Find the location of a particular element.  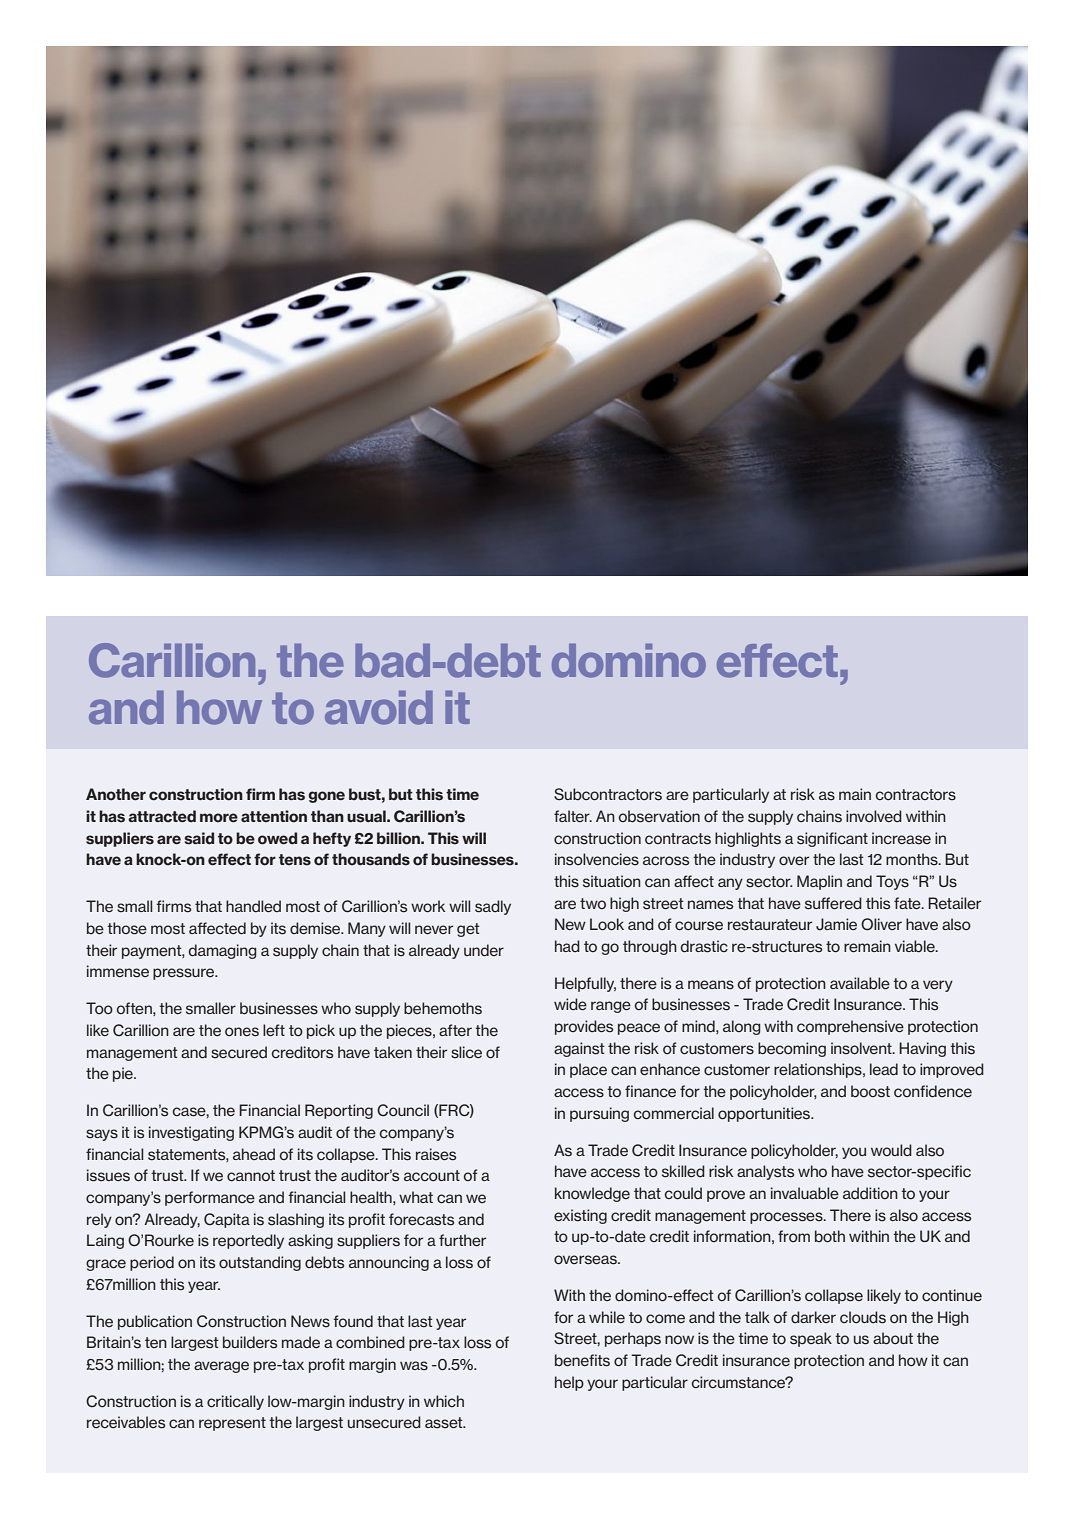

Another is located at coordinates (116, 794).
